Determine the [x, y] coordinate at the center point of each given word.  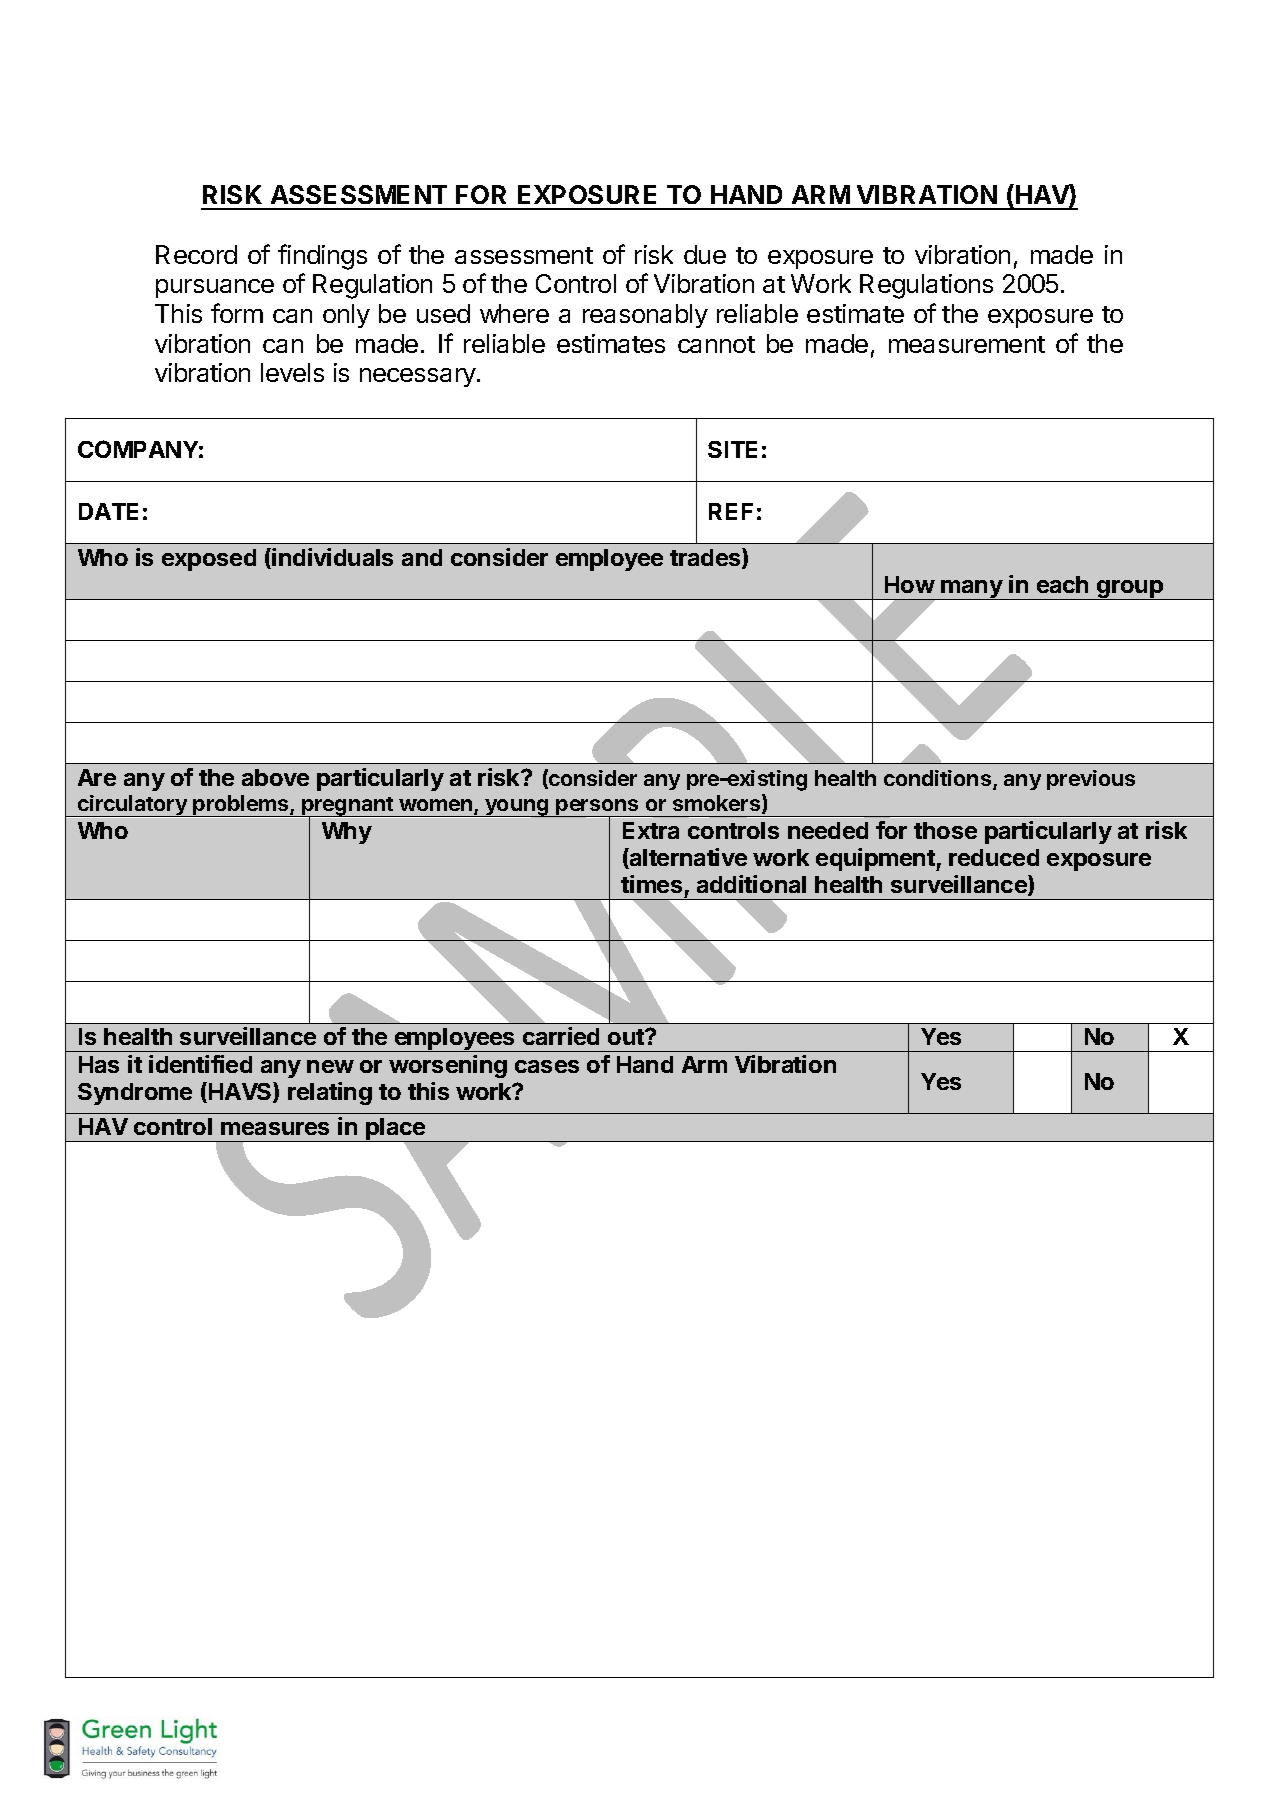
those [945, 830]
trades [706, 558]
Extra [651, 830]
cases [547, 1066]
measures [275, 1128]
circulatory [132, 806]
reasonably [645, 316]
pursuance [215, 288]
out [627, 1037]
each [1062, 584]
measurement [967, 344]
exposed [209, 560]
